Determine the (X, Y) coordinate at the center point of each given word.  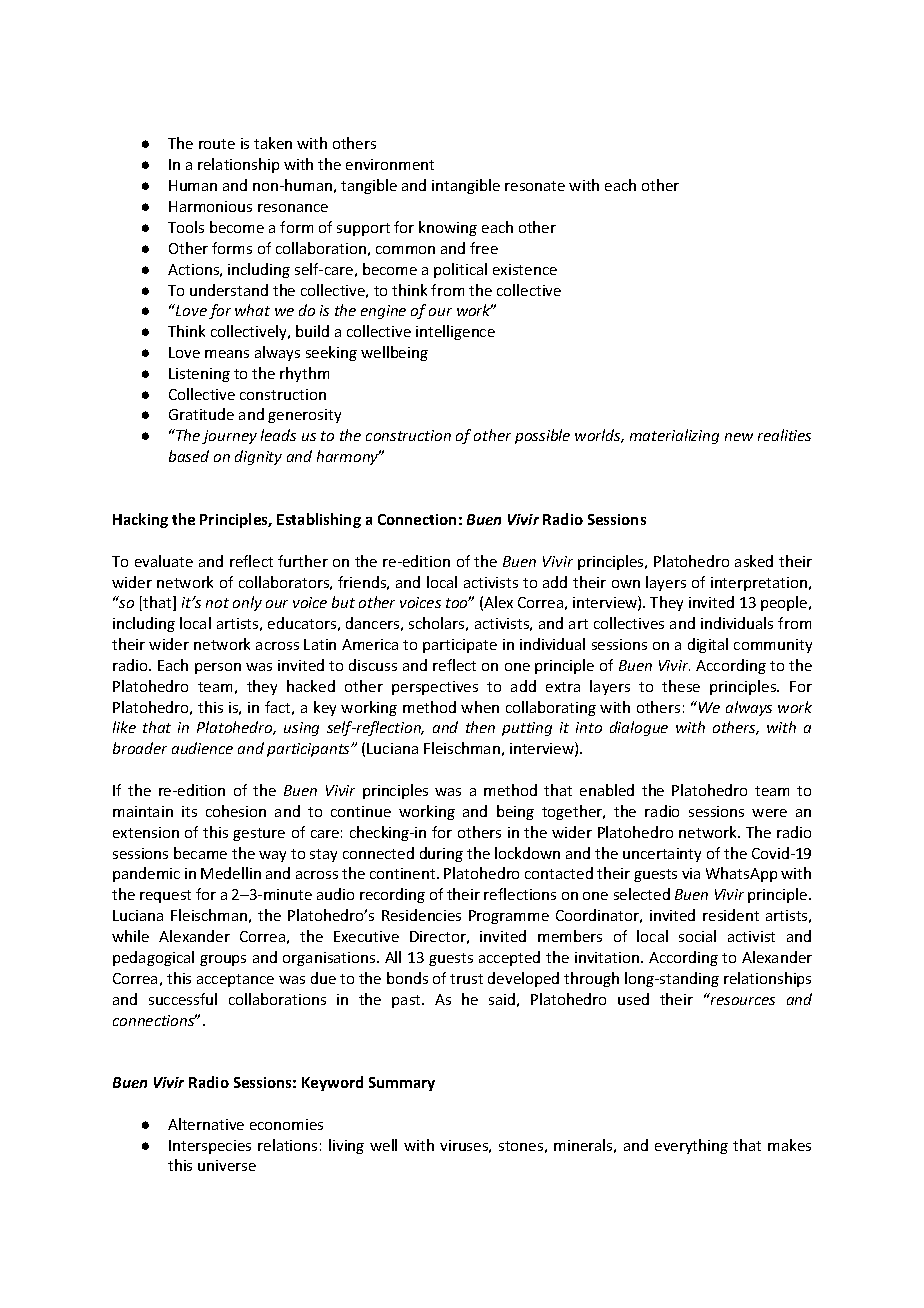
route (217, 144)
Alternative (206, 1124)
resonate (535, 186)
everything (691, 1146)
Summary (402, 1084)
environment (390, 164)
